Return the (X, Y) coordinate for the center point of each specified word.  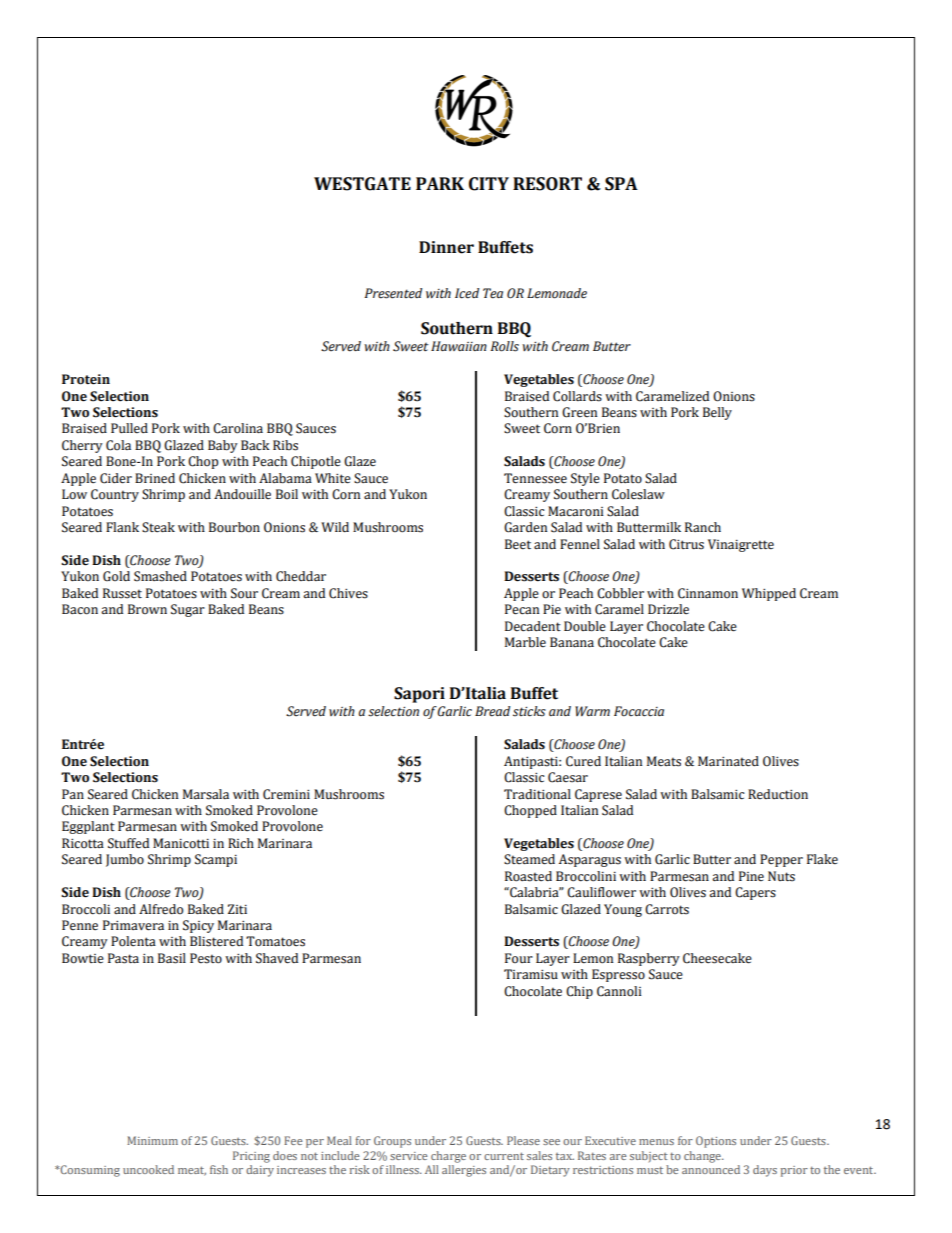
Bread (492, 711)
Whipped (769, 594)
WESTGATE (362, 184)
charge (448, 1157)
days (765, 1171)
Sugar (188, 610)
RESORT (547, 184)
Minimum (152, 1140)
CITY (489, 184)
